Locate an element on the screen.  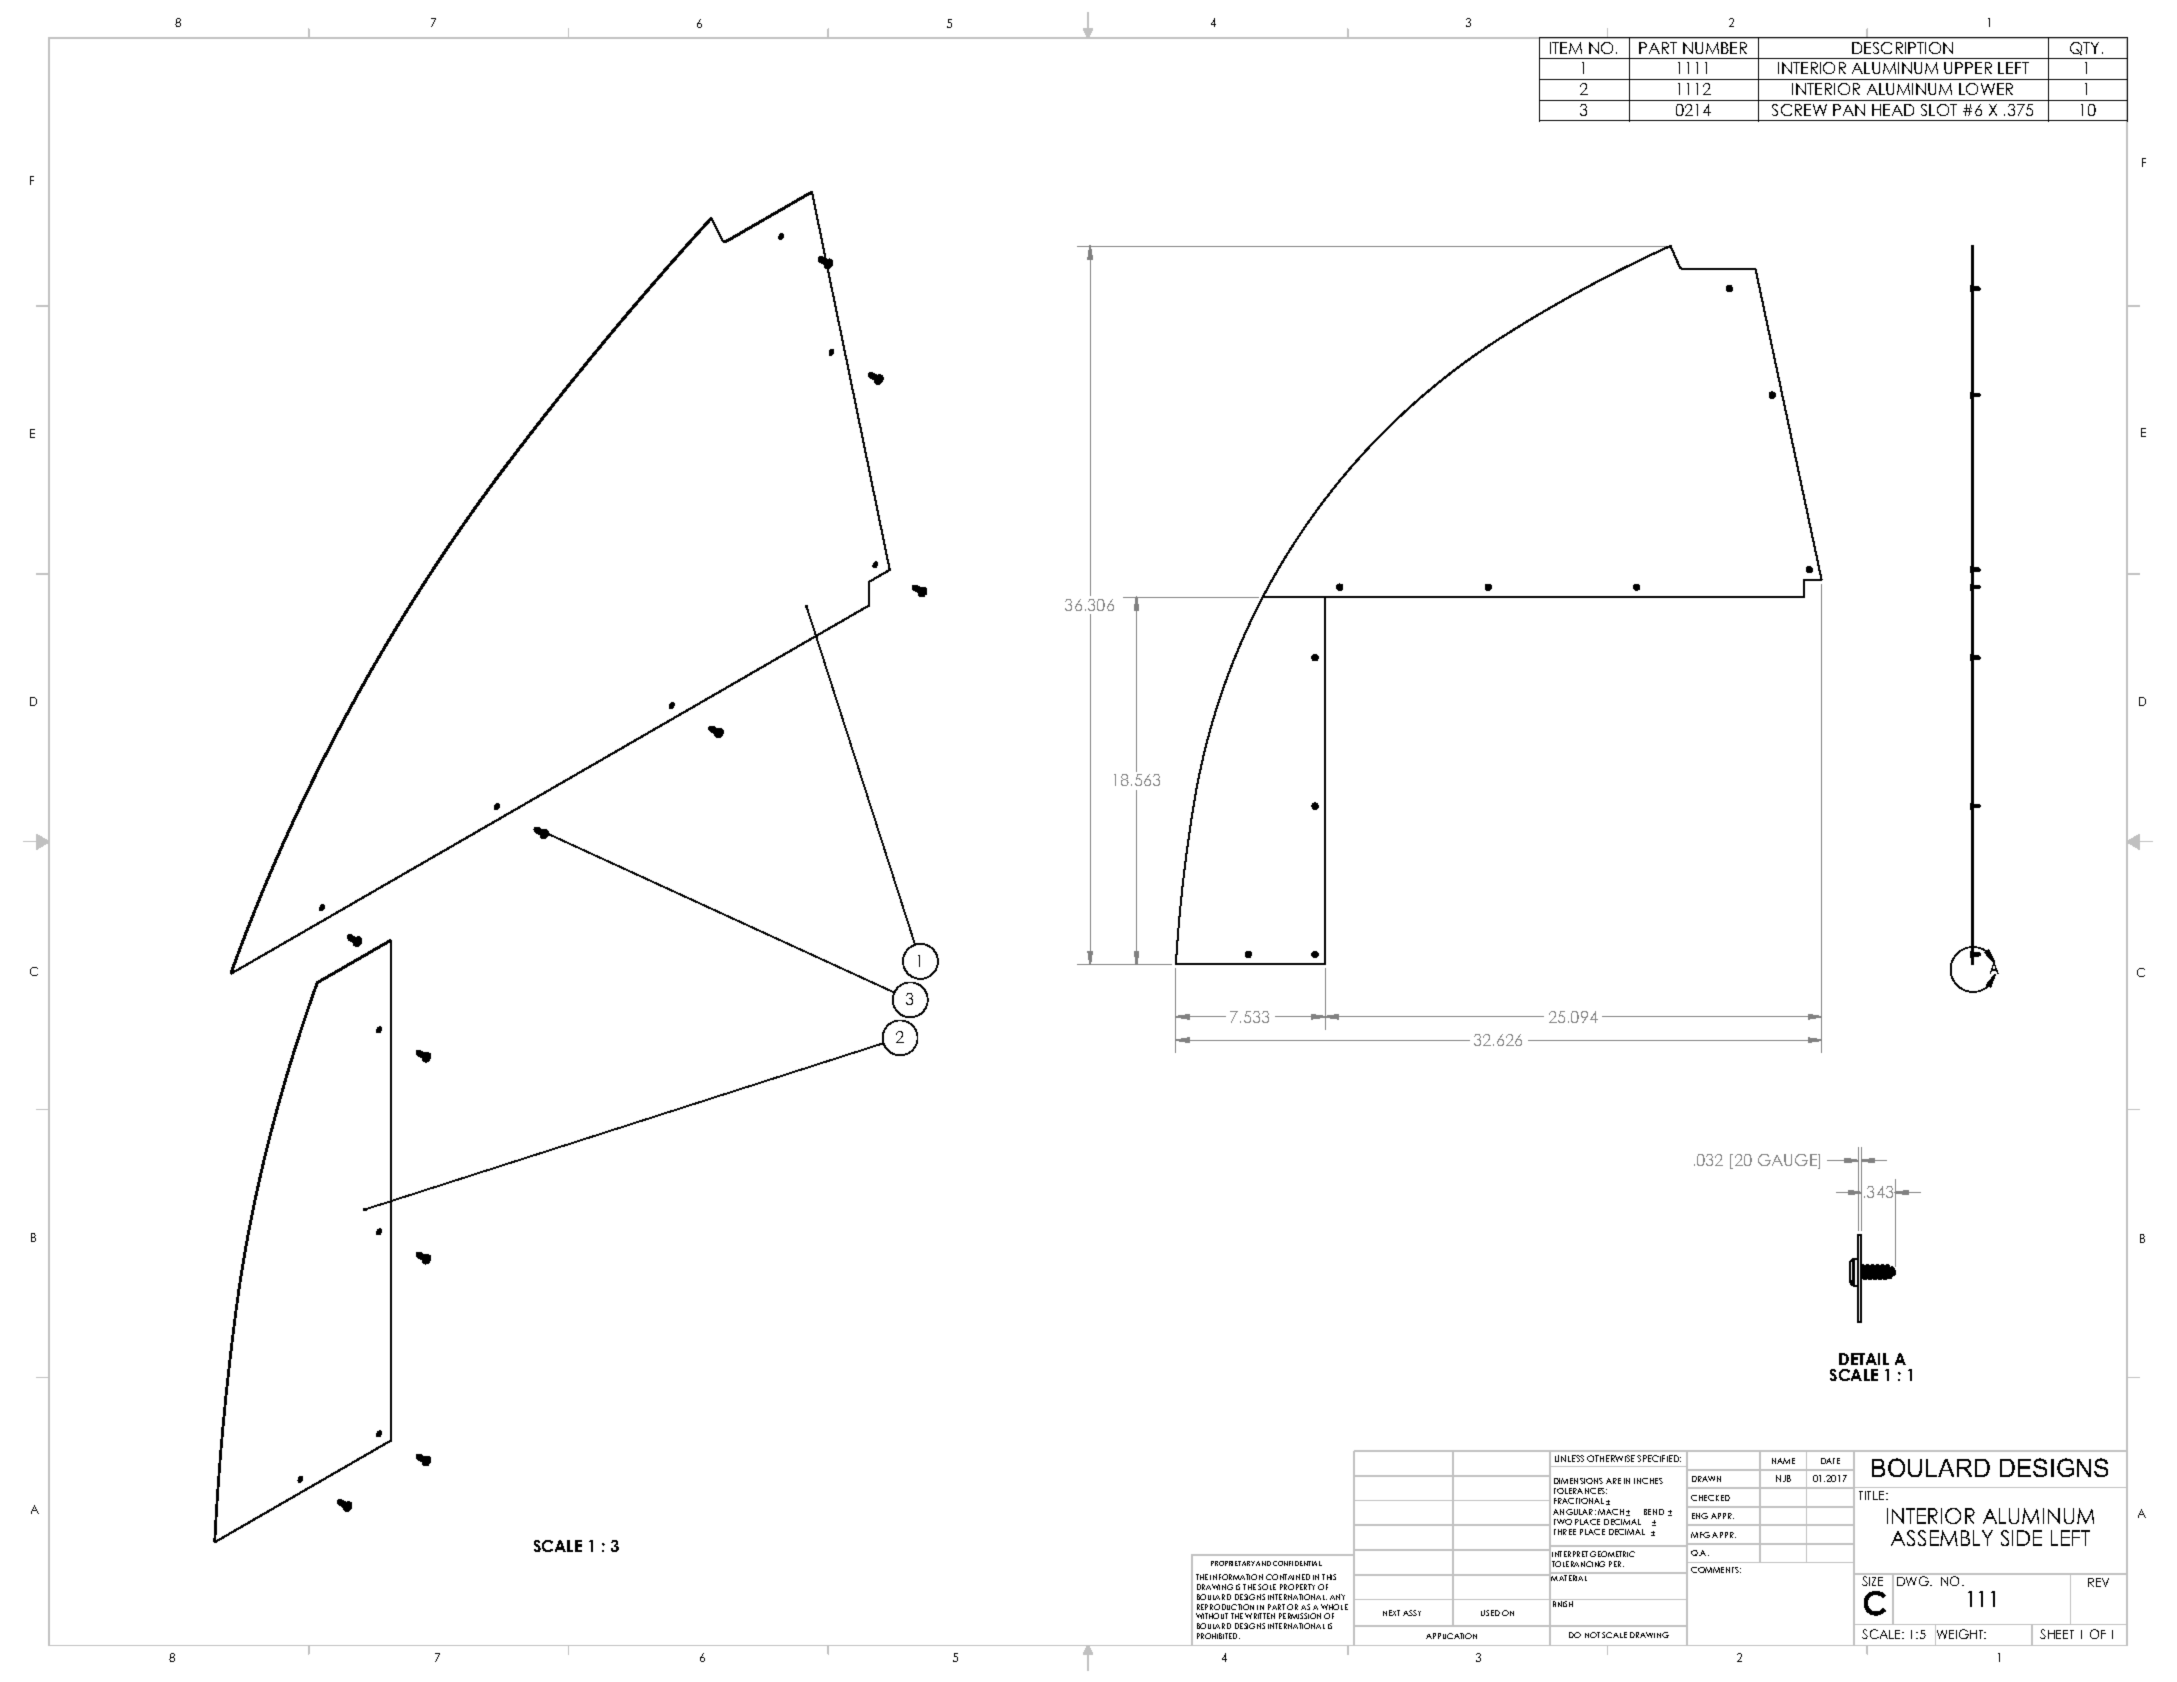
THIS is located at coordinates (1329, 1577).
